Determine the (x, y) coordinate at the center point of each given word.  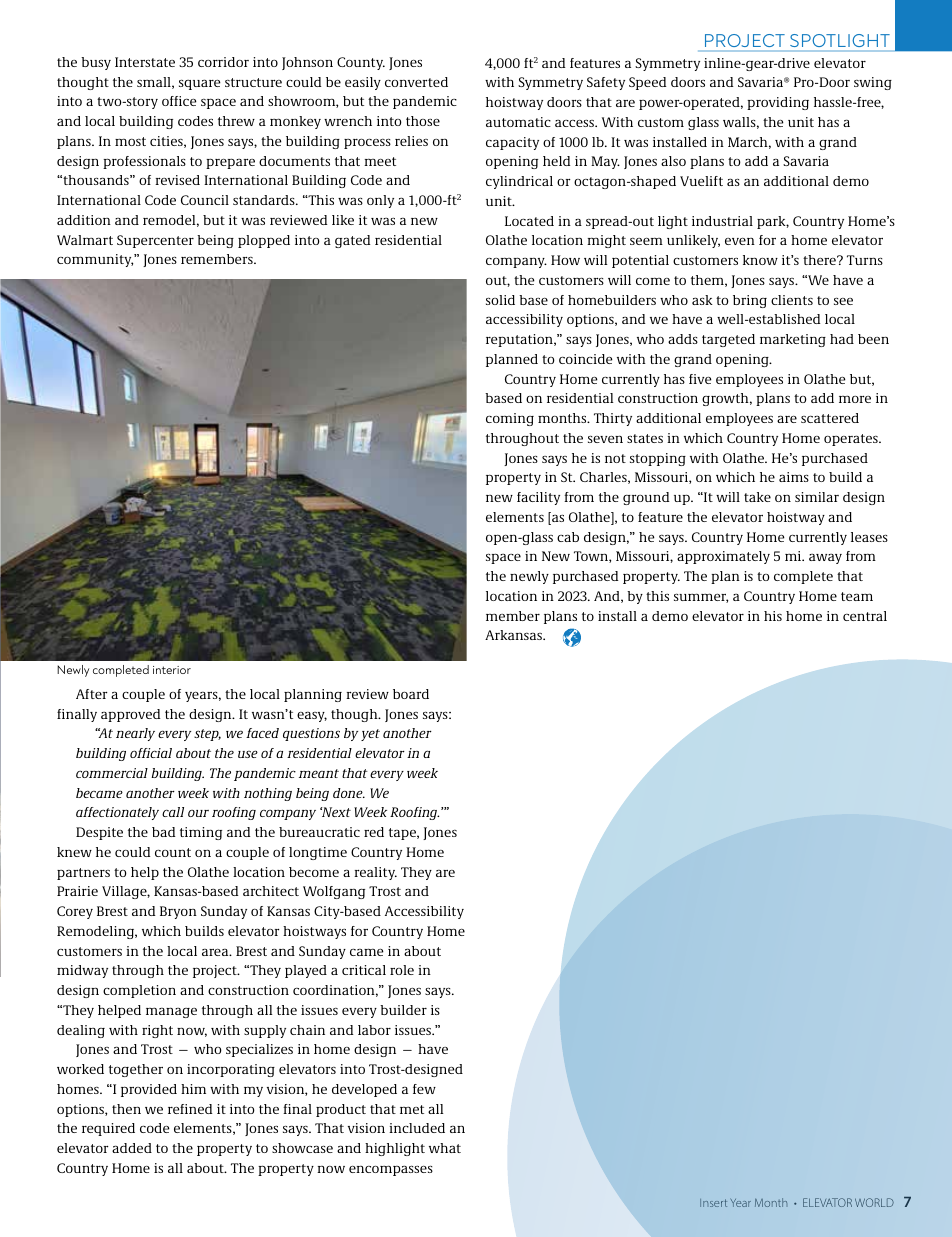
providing (778, 103)
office (179, 101)
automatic (518, 122)
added (132, 1148)
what (445, 1148)
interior (172, 670)
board (411, 694)
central (865, 616)
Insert (713, 1203)
